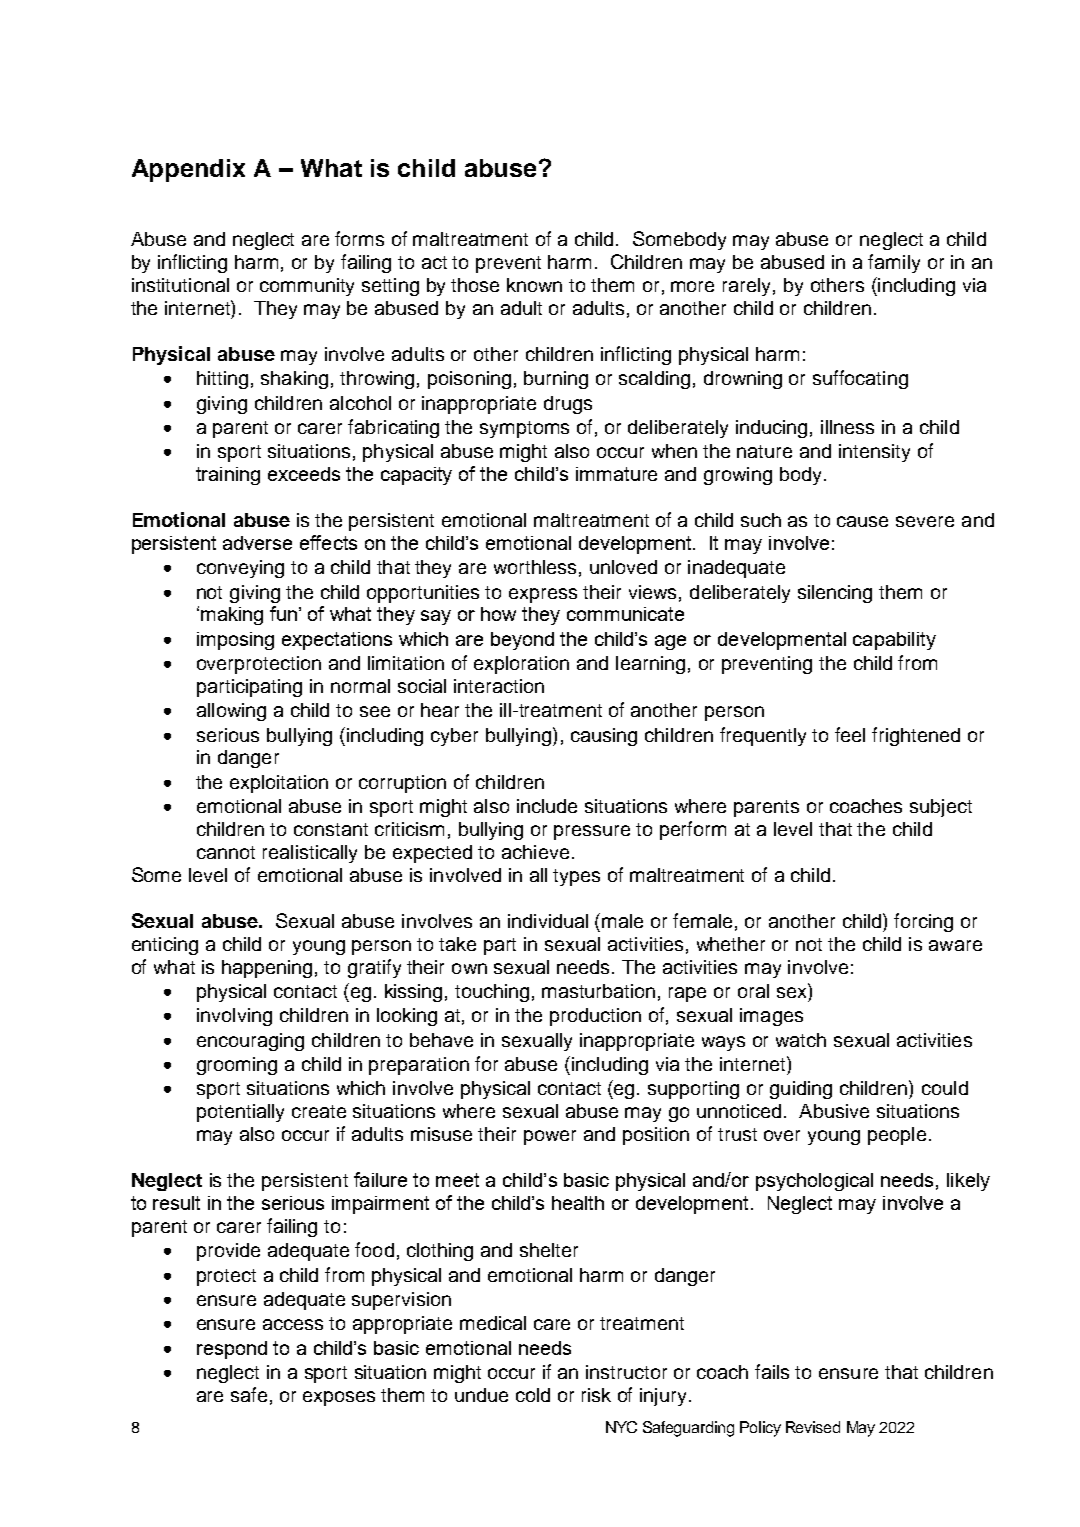 Image resolution: width=1080 pixels, height=1527 pixels. Describe the element at coordinates (232, 1350) in the screenshot. I see `respond` at that location.
